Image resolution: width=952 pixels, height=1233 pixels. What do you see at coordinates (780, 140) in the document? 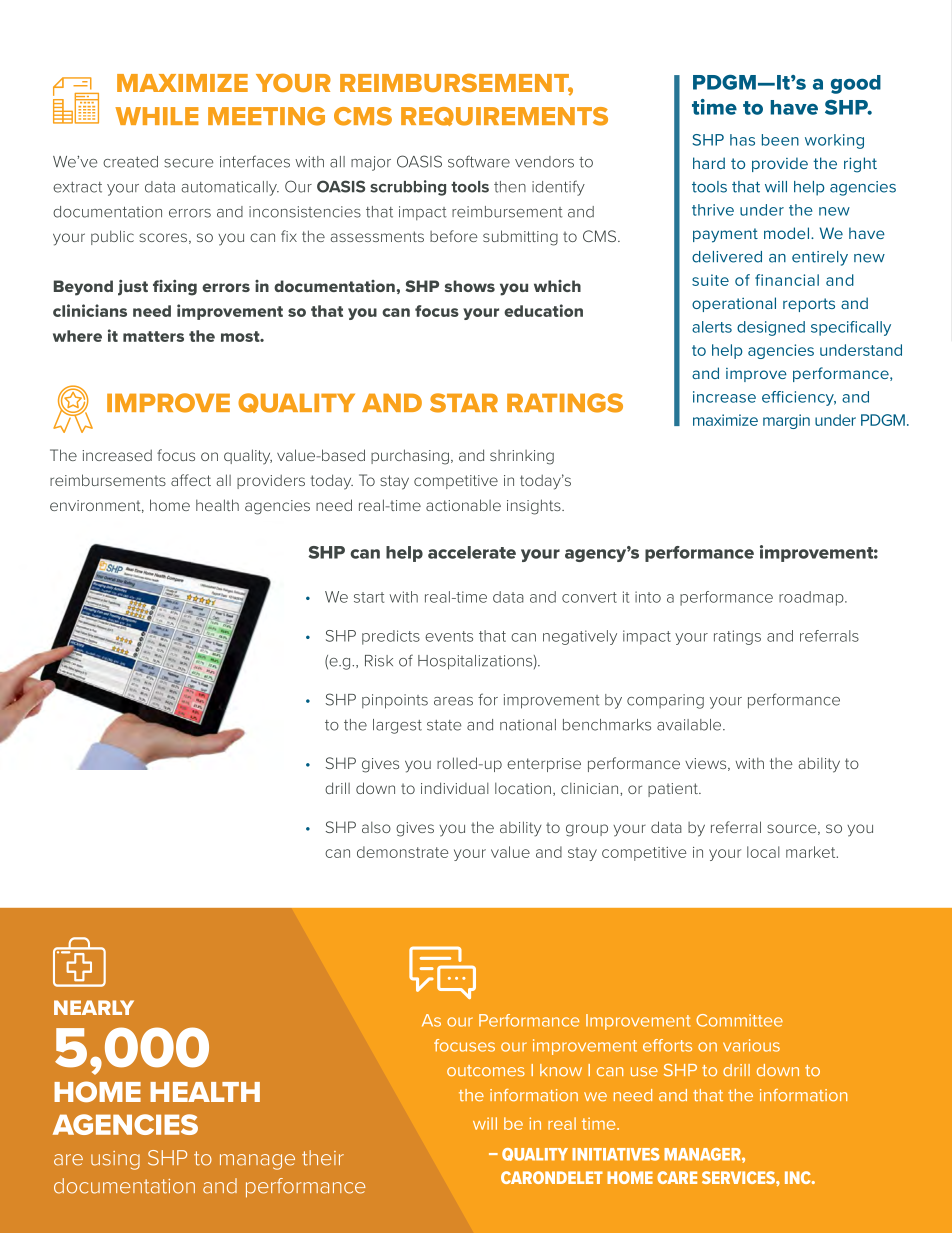
I see `been` at bounding box center [780, 140].
